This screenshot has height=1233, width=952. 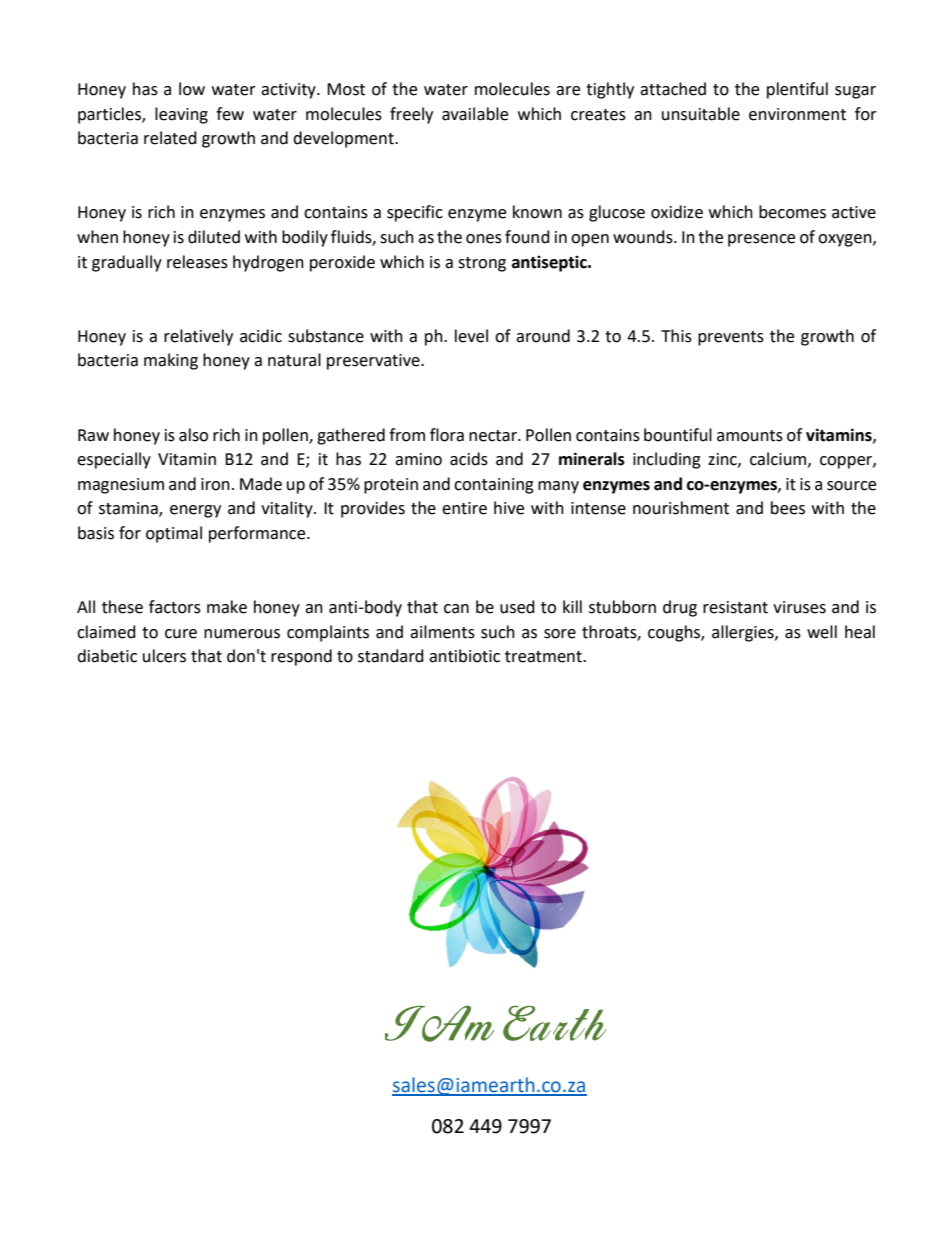 I want to click on leaving, so click(x=181, y=115).
